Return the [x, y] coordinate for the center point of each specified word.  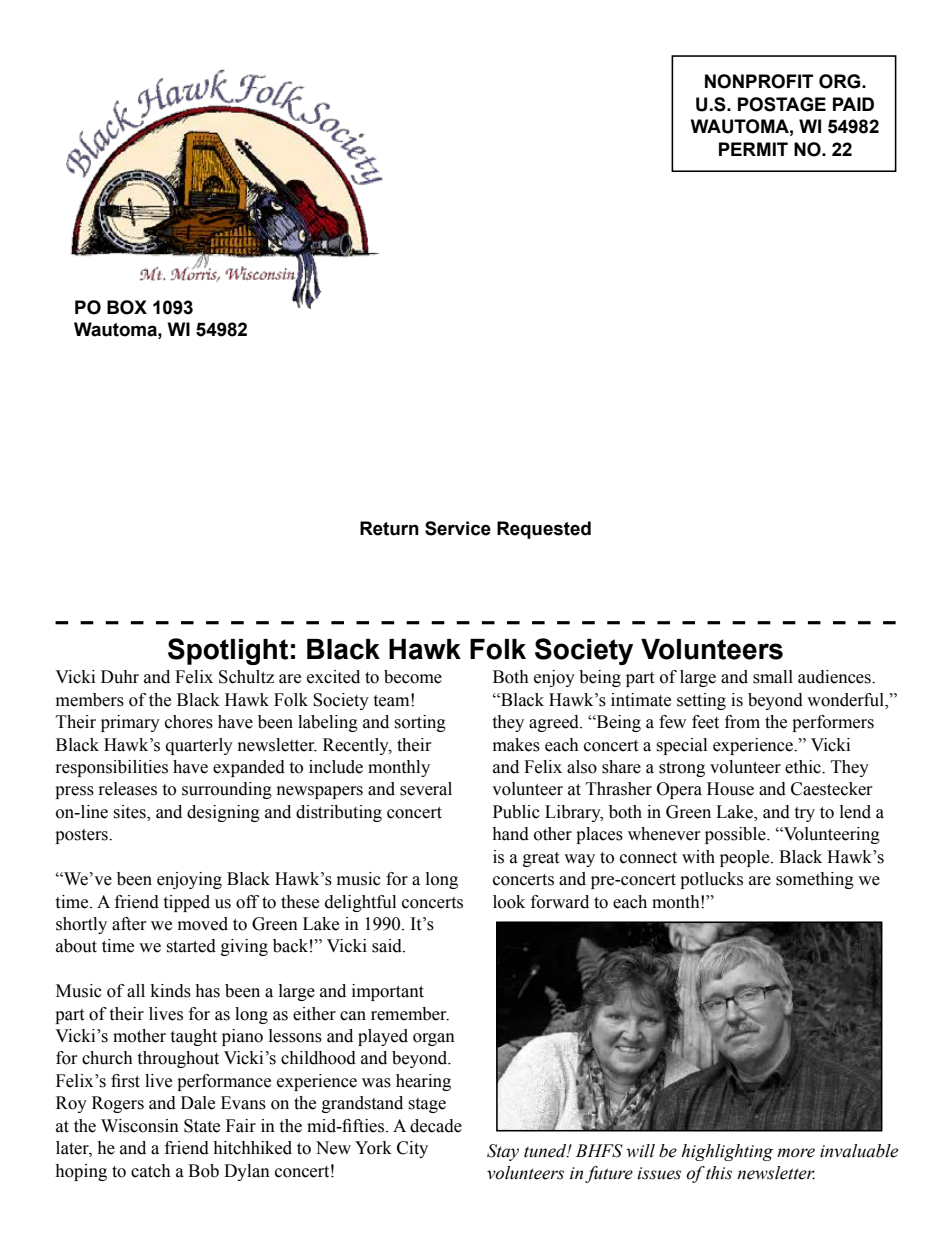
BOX [127, 307]
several [426, 789]
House [730, 789]
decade [436, 1126]
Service [458, 528]
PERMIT [753, 149]
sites [130, 813]
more [796, 1153]
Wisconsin [140, 1126]
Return [389, 528]
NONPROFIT [759, 81]
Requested [544, 530]
